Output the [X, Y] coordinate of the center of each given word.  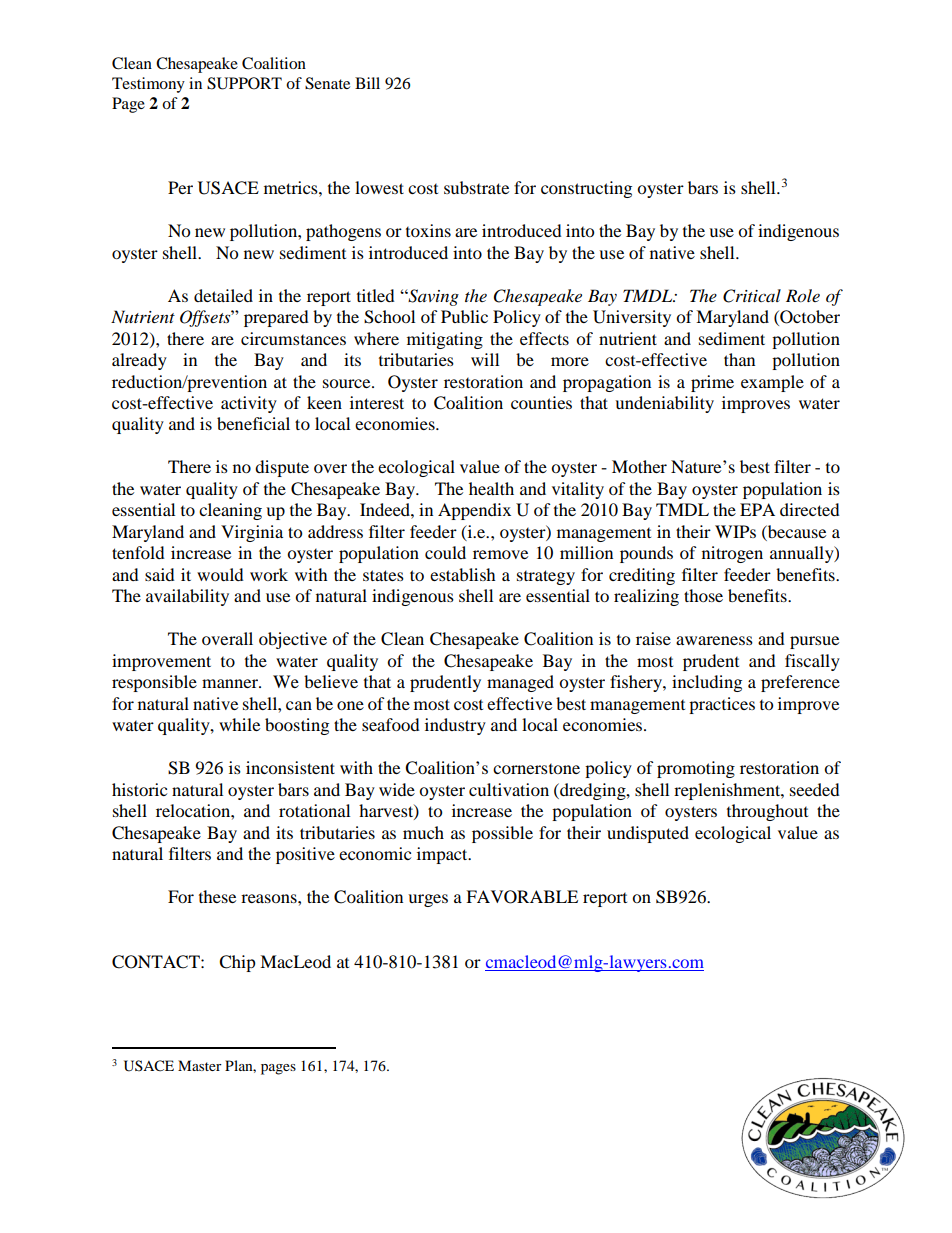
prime [712, 383]
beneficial [253, 423]
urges [428, 900]
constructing [586, 189]
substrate [476, 187]
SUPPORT [244, 83]
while [239, 724]
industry [455, 726]
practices [722, 705]
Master [200, 1065]
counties [541, 402]
